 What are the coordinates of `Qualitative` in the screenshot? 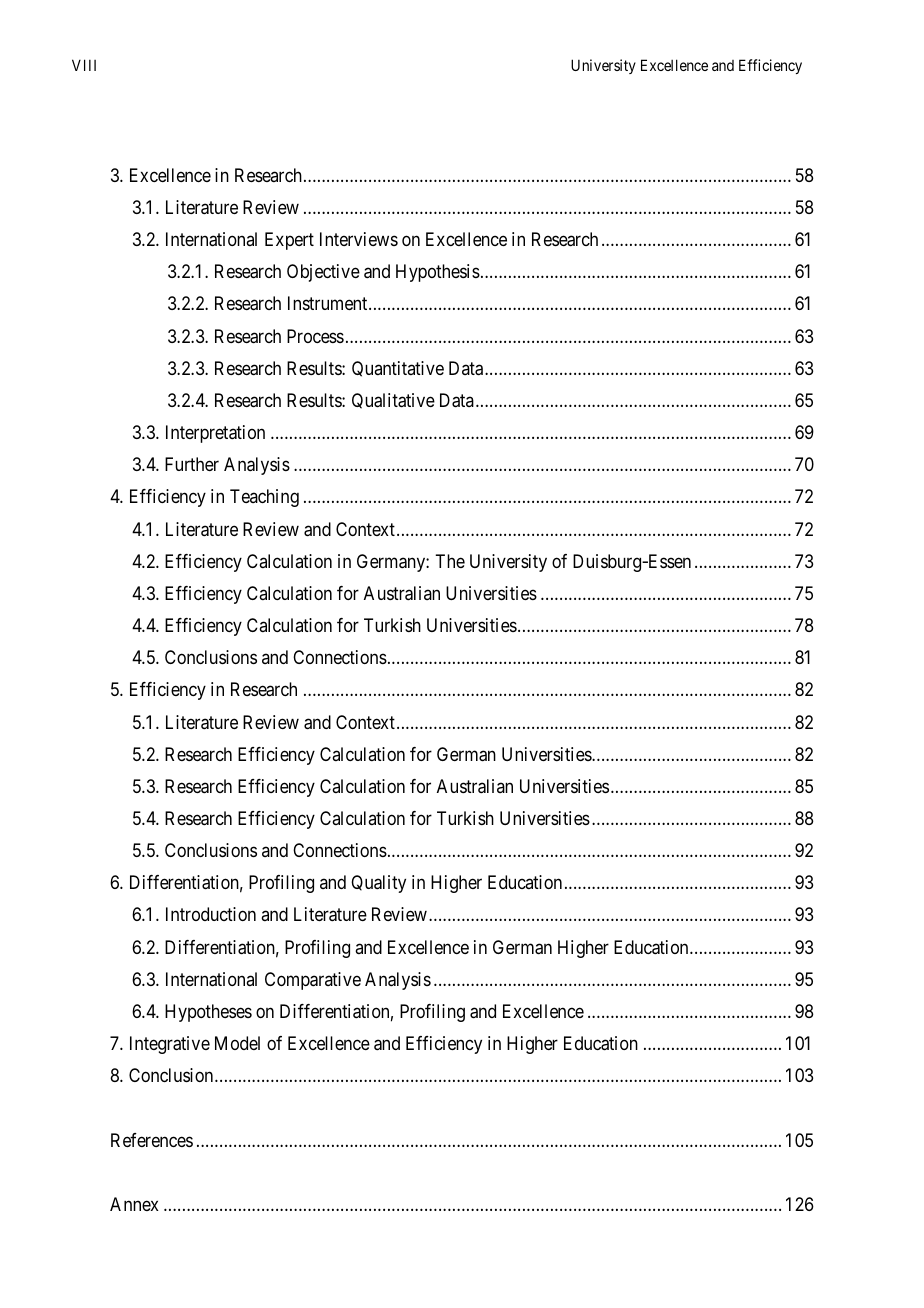 It's located at (393, 401).
